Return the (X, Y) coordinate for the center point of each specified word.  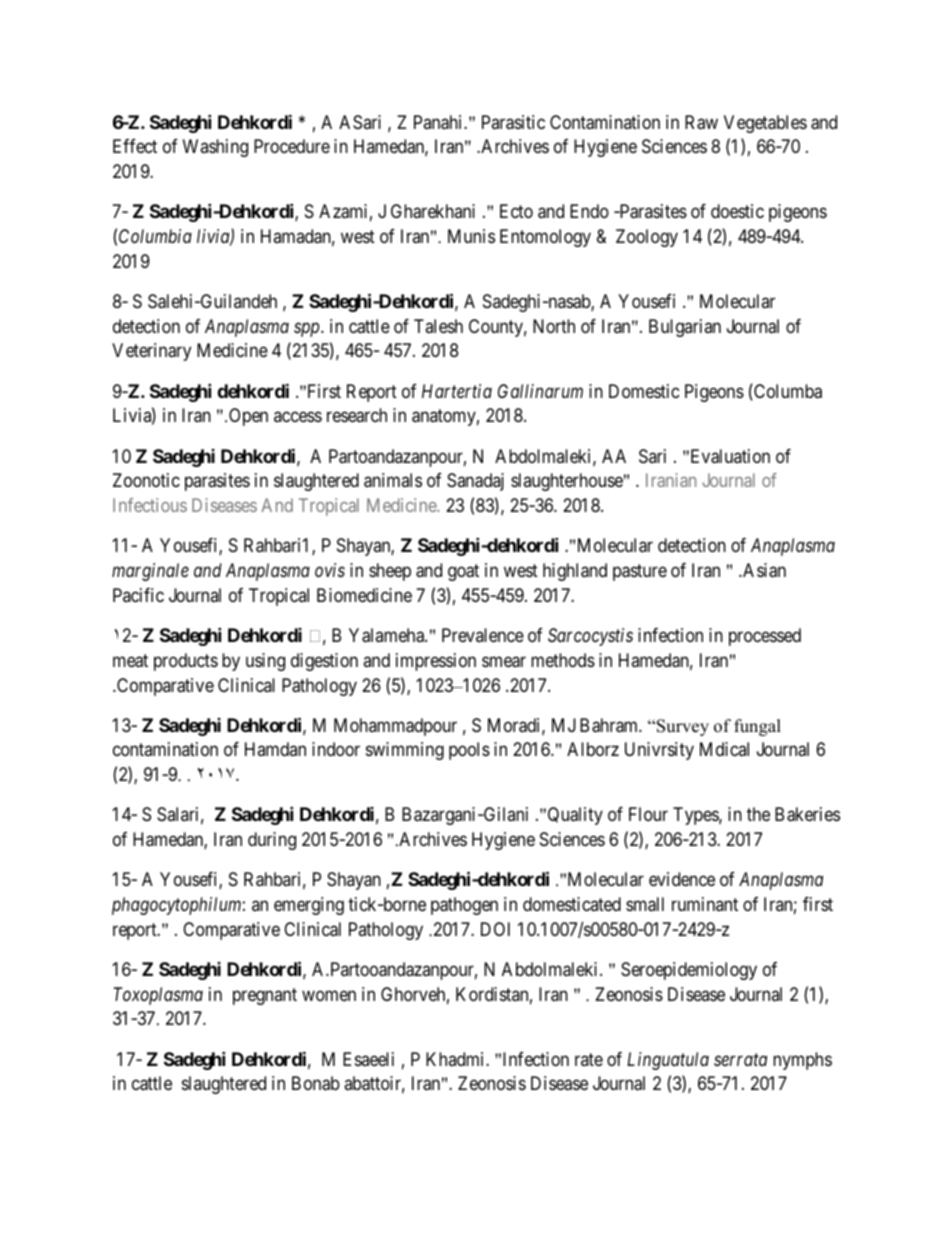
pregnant (265, 996)
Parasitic (513, 122)
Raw (701, 122)
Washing (215, 148)
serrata (740, 1060)
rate (589, 1059)
